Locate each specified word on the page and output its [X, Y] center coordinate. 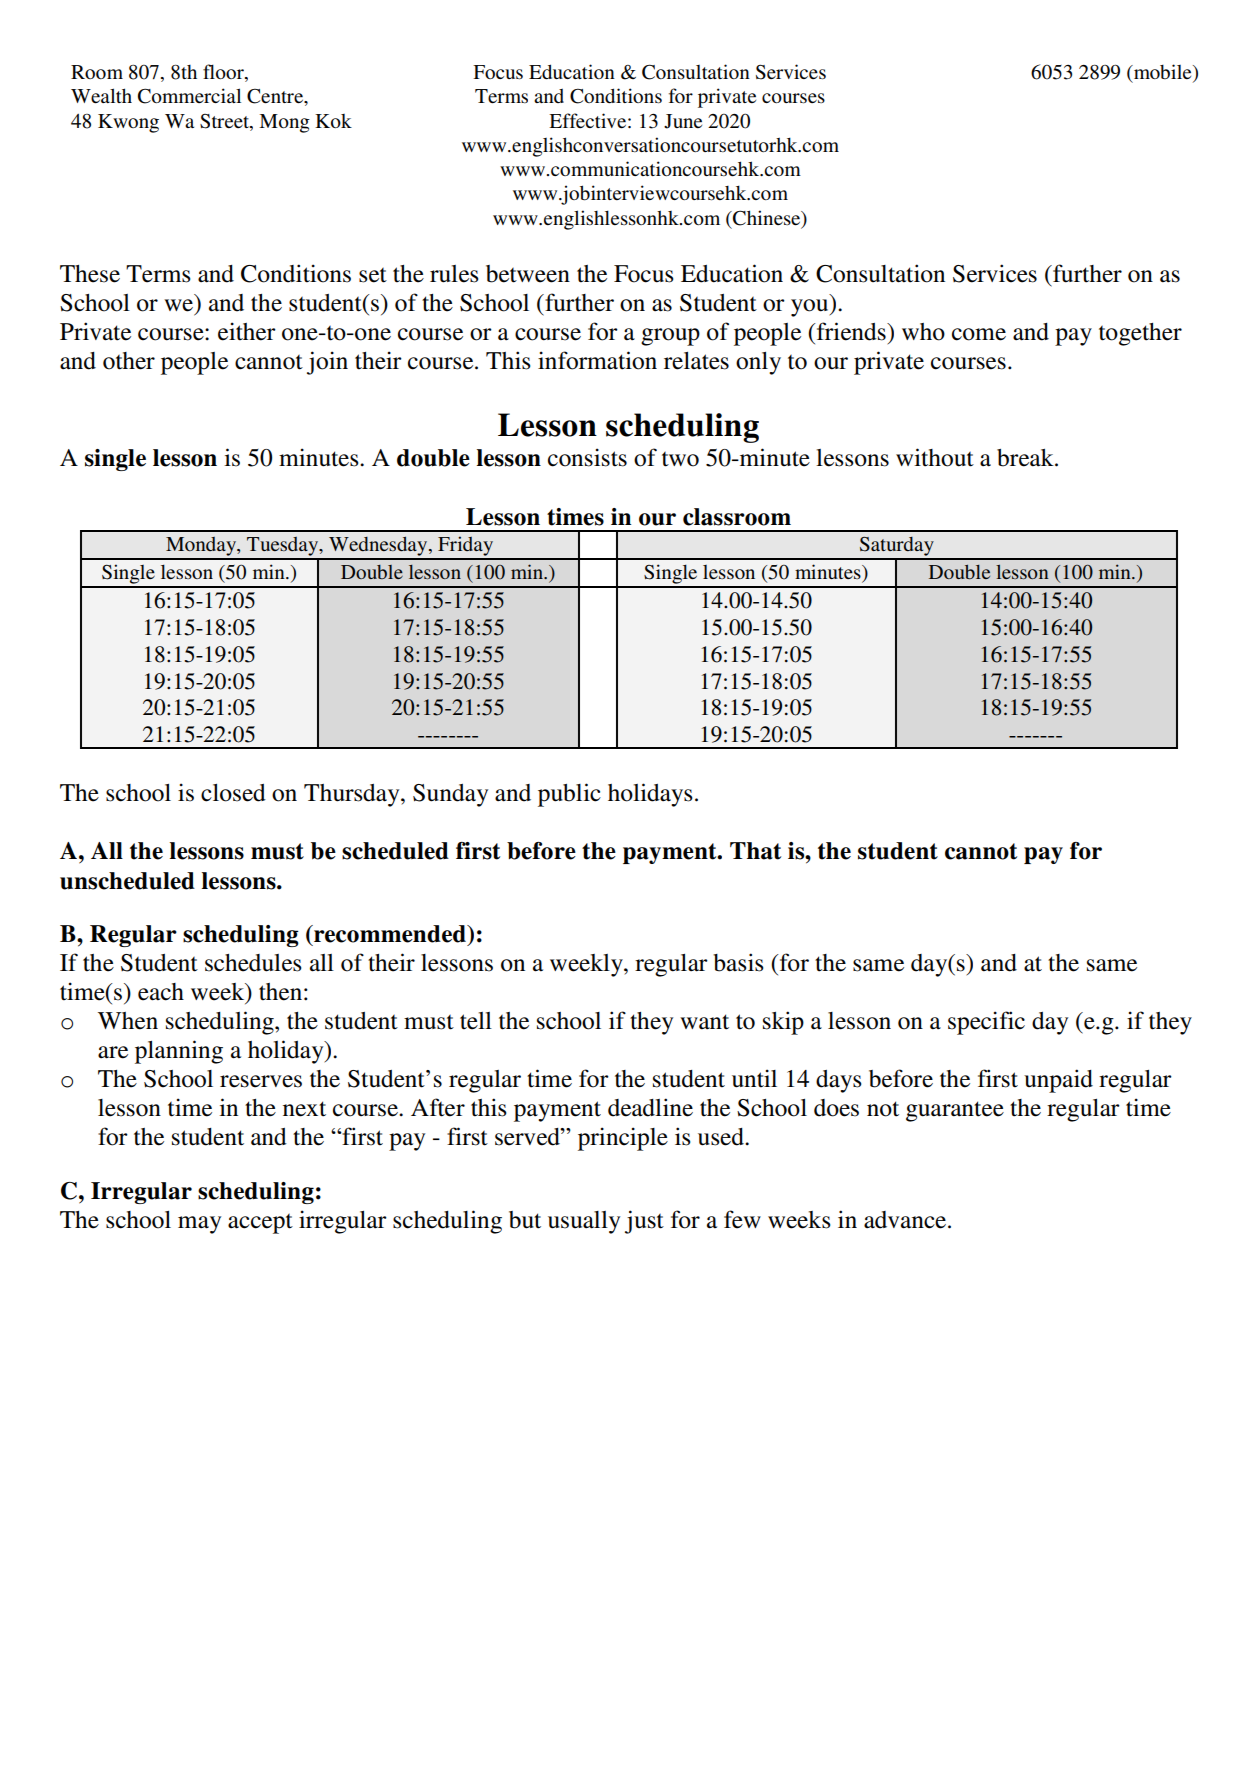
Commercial [189, 96]
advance [906, 1220]
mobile [1163, 73]
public [569, 795]
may [199, 1225]
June [683, 121]
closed [233, 793]
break [1026, 458]
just [644, 1222]
